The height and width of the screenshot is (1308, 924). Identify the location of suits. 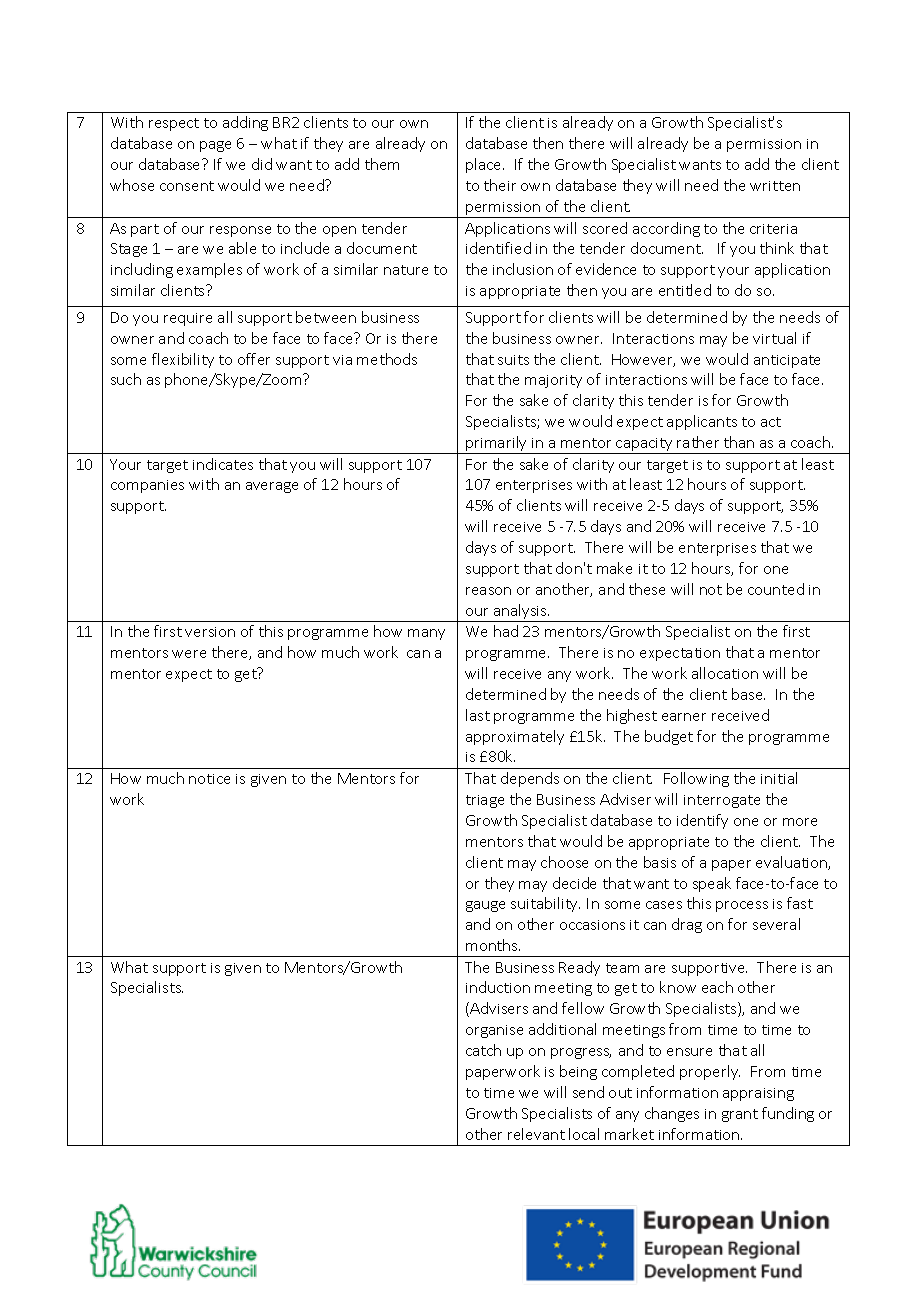
(513, 360).
